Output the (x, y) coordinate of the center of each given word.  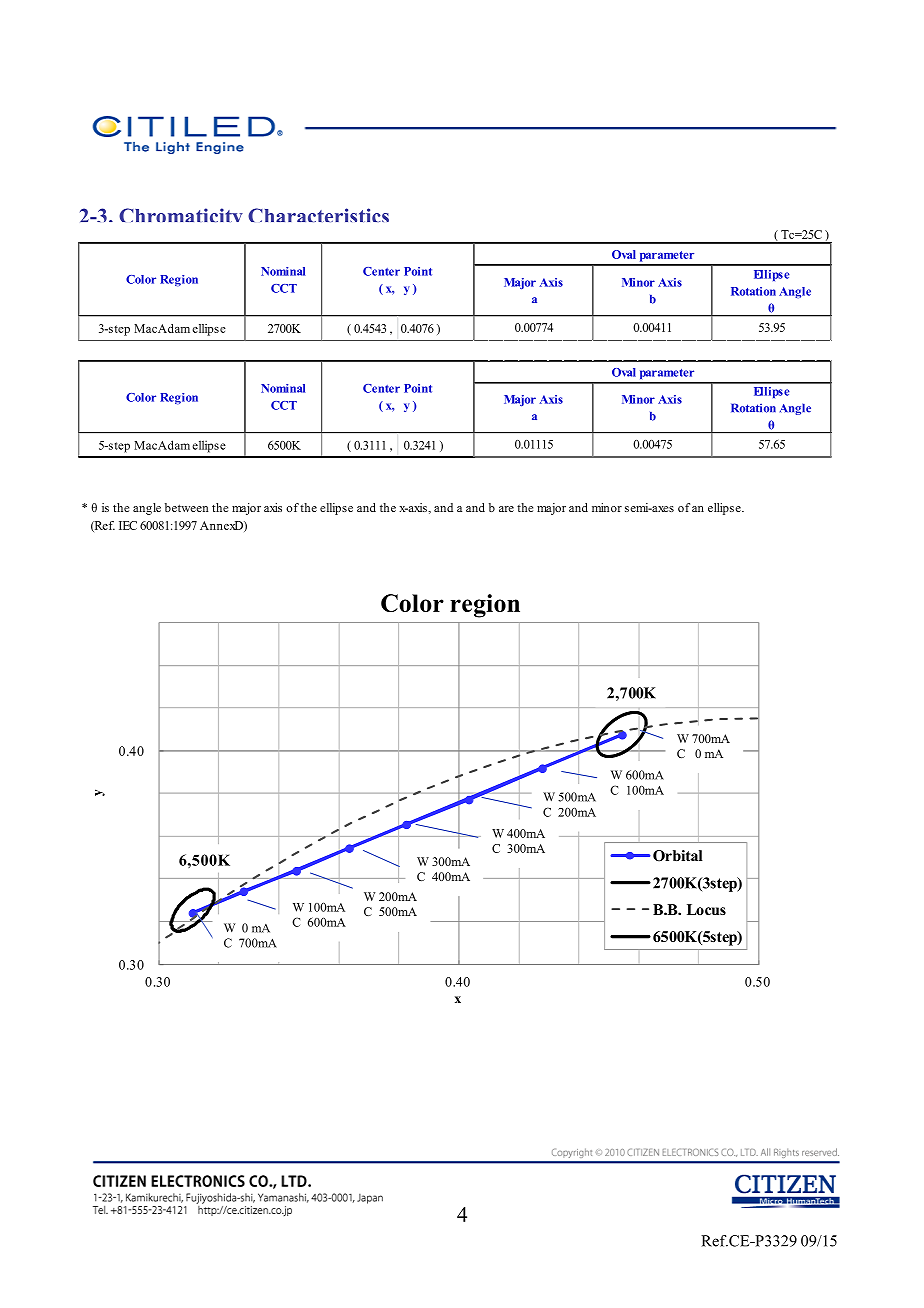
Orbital (678, 856)
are (506, 509)
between (186, 507)
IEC (128, 525)
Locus (706, 909)
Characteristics (318, 215)
